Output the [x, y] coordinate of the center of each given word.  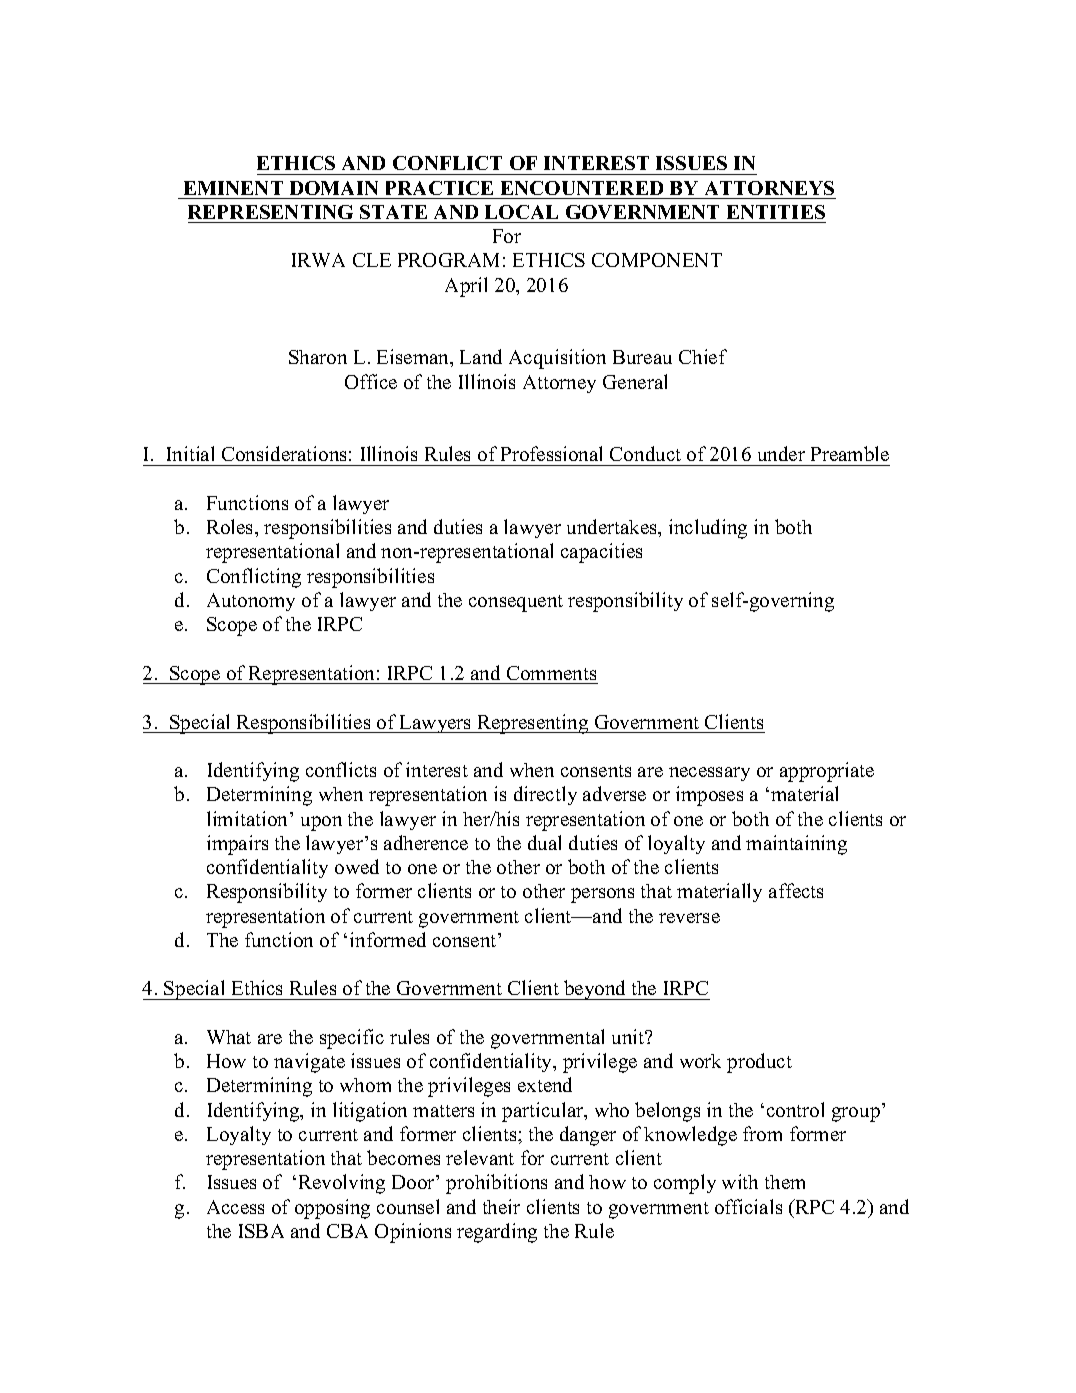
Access [235, 1207]
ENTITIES [776, 212]
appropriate [827, 772]
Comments [551, 673]
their [501, 1206]
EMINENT [233, 188]
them [785, 1182]
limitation [249, 818]
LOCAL [521, 212]
